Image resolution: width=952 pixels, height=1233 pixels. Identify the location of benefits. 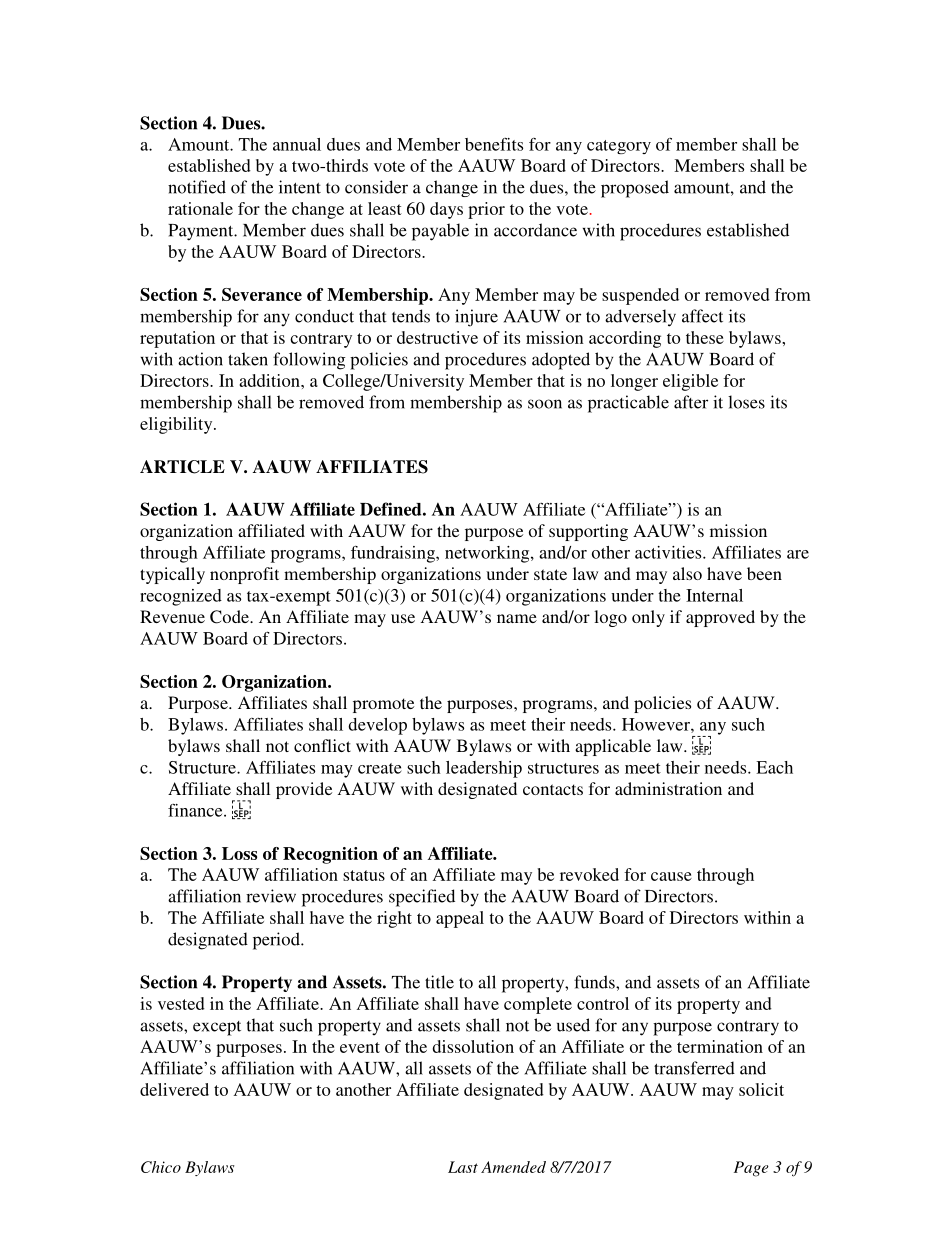
(494, 144).
